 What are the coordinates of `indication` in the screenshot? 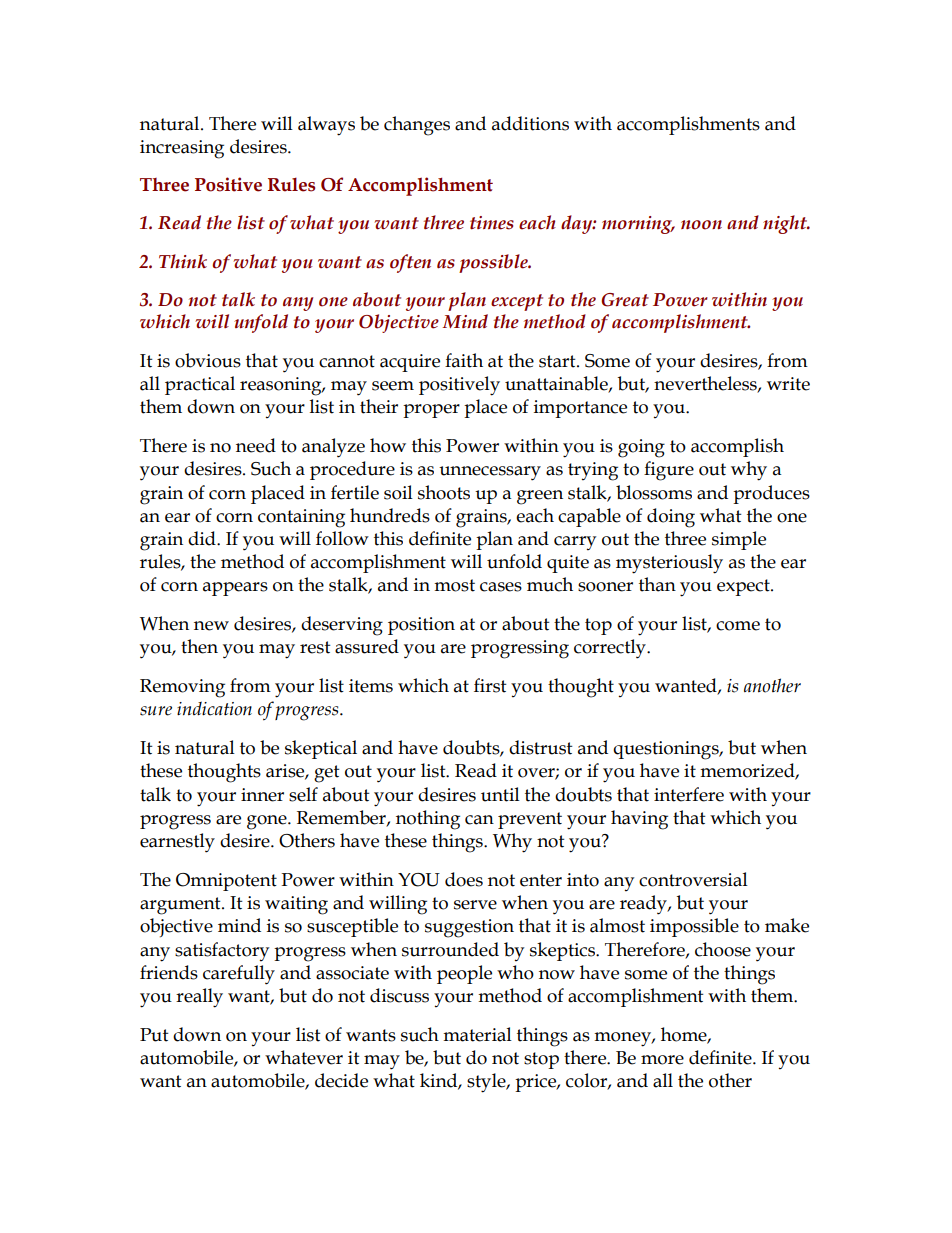 It's located at (214, 708).
